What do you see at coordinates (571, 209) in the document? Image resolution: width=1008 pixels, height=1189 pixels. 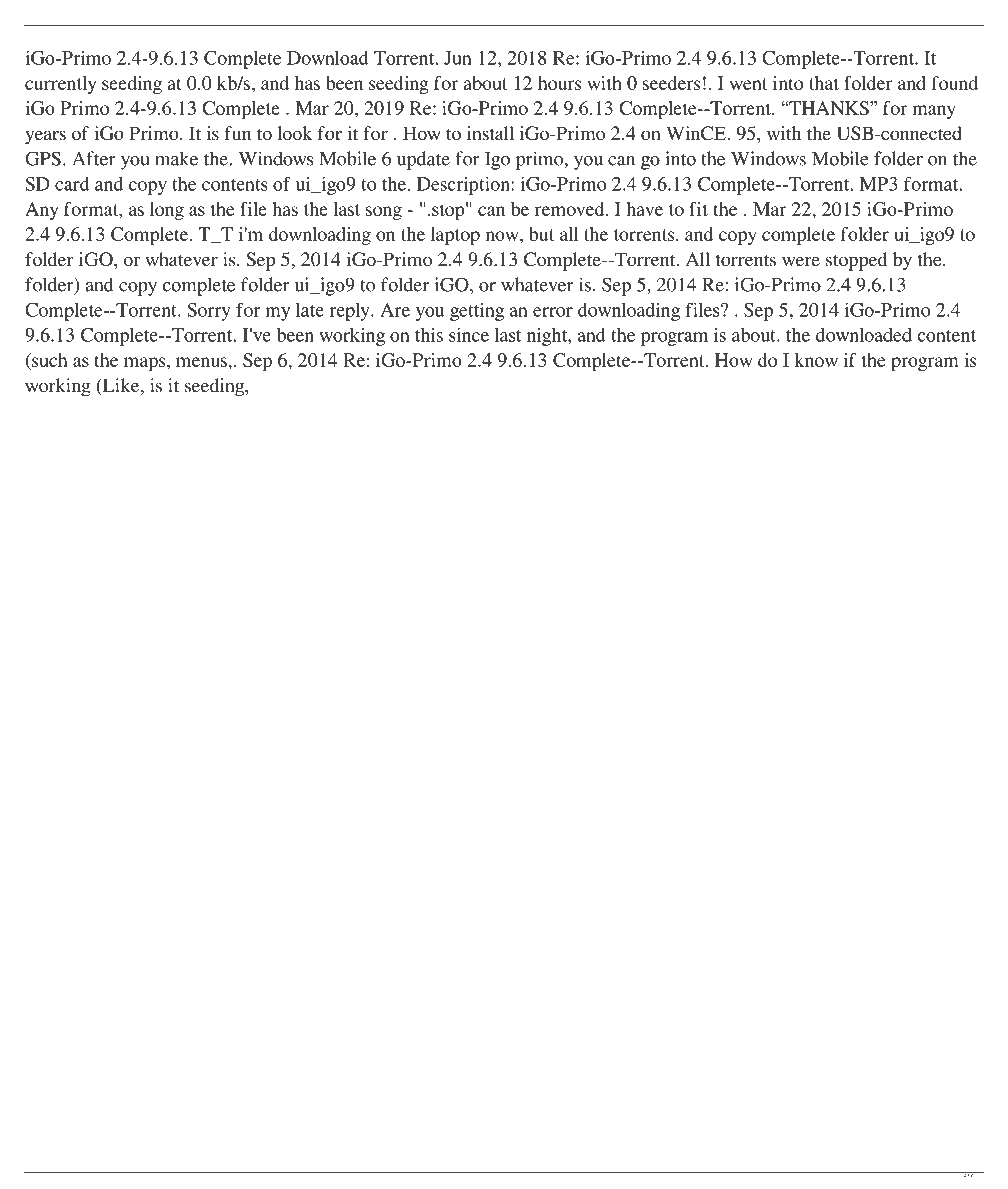 I see `removed` at bounding box center [571, 209].
